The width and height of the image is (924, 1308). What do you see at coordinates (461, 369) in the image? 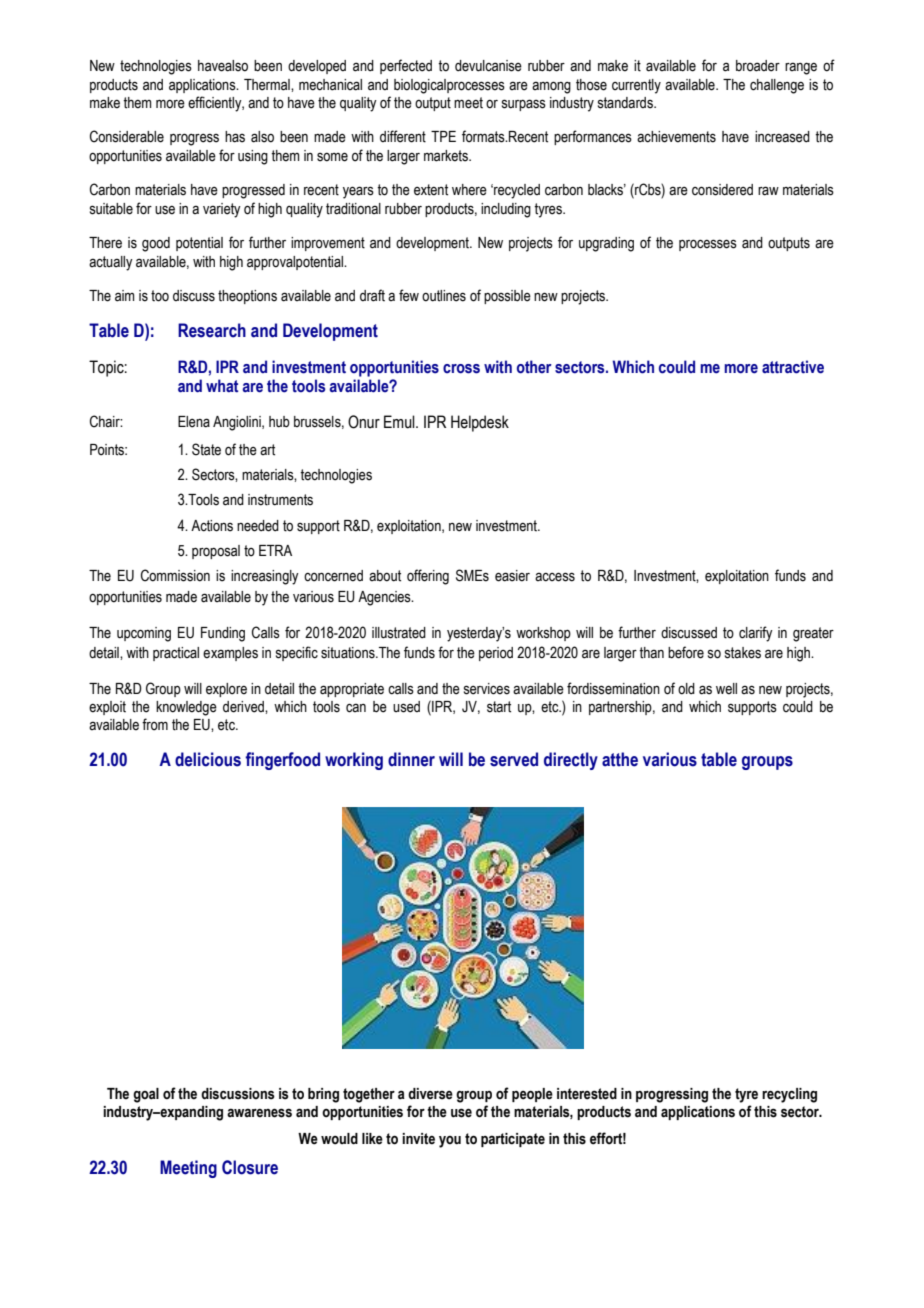
I see `cross` at bounding box center [461, 369].
